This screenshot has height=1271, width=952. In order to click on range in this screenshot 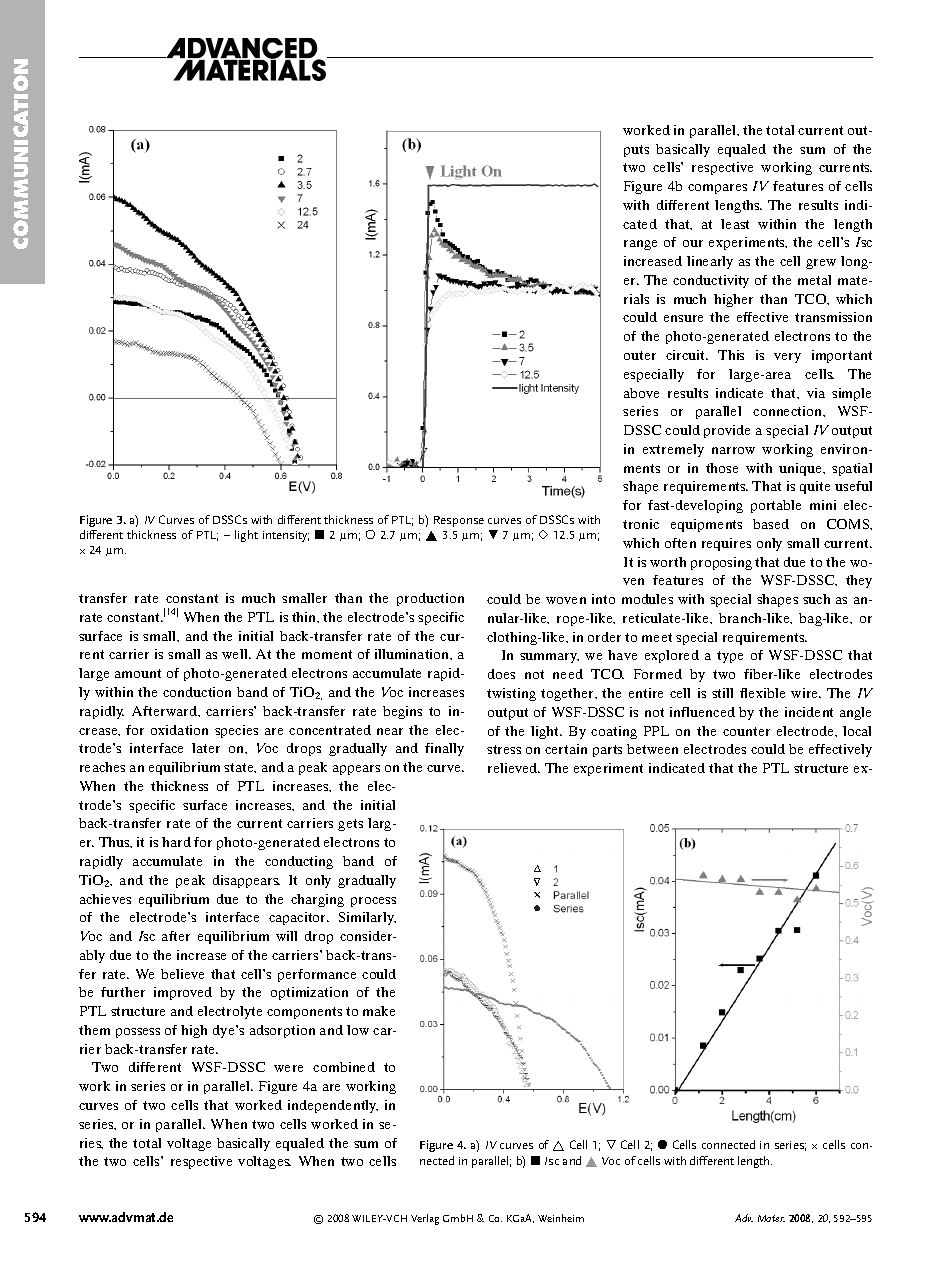, I will do `click(640, 245)`.
